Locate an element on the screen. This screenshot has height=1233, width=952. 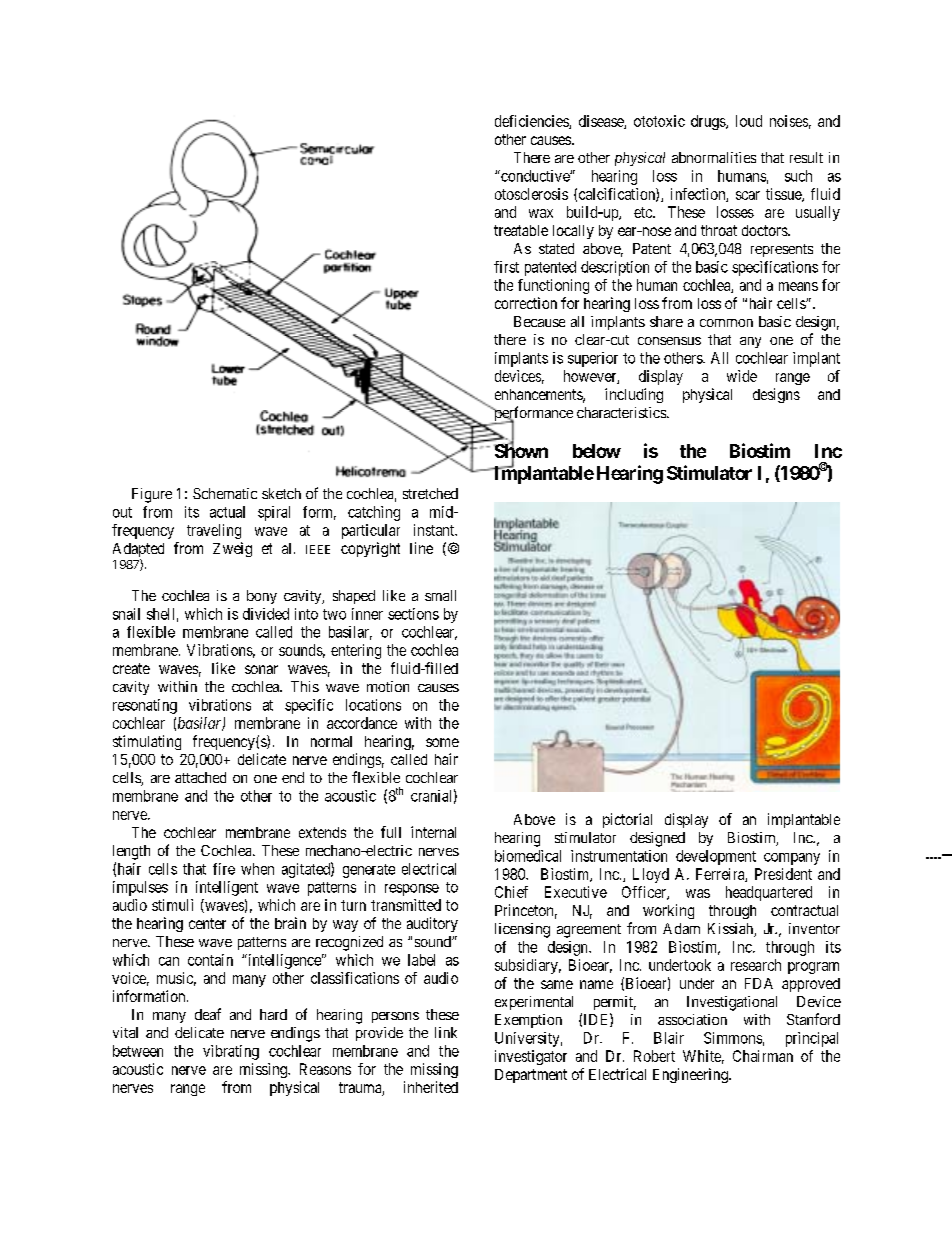
loud is located at coordinates (749, 121).
